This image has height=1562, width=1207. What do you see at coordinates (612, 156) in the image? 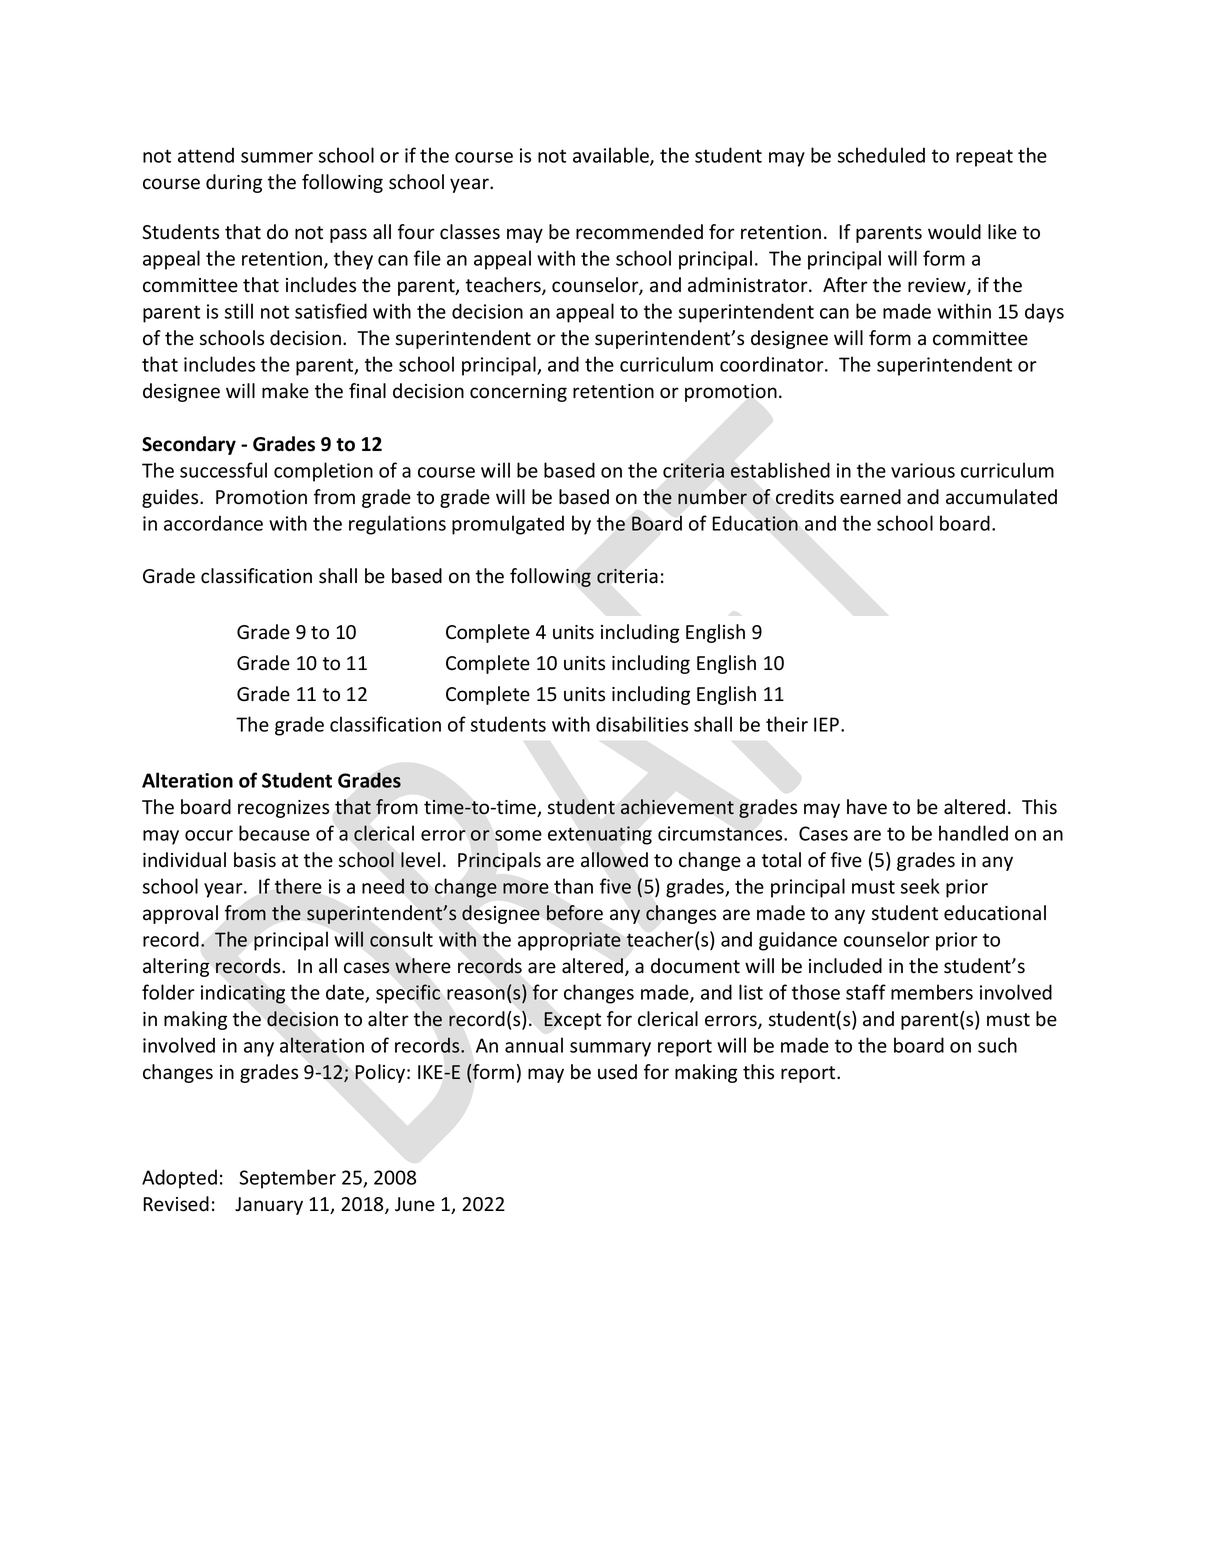
I see `available` at bounding box center [612, 156].
